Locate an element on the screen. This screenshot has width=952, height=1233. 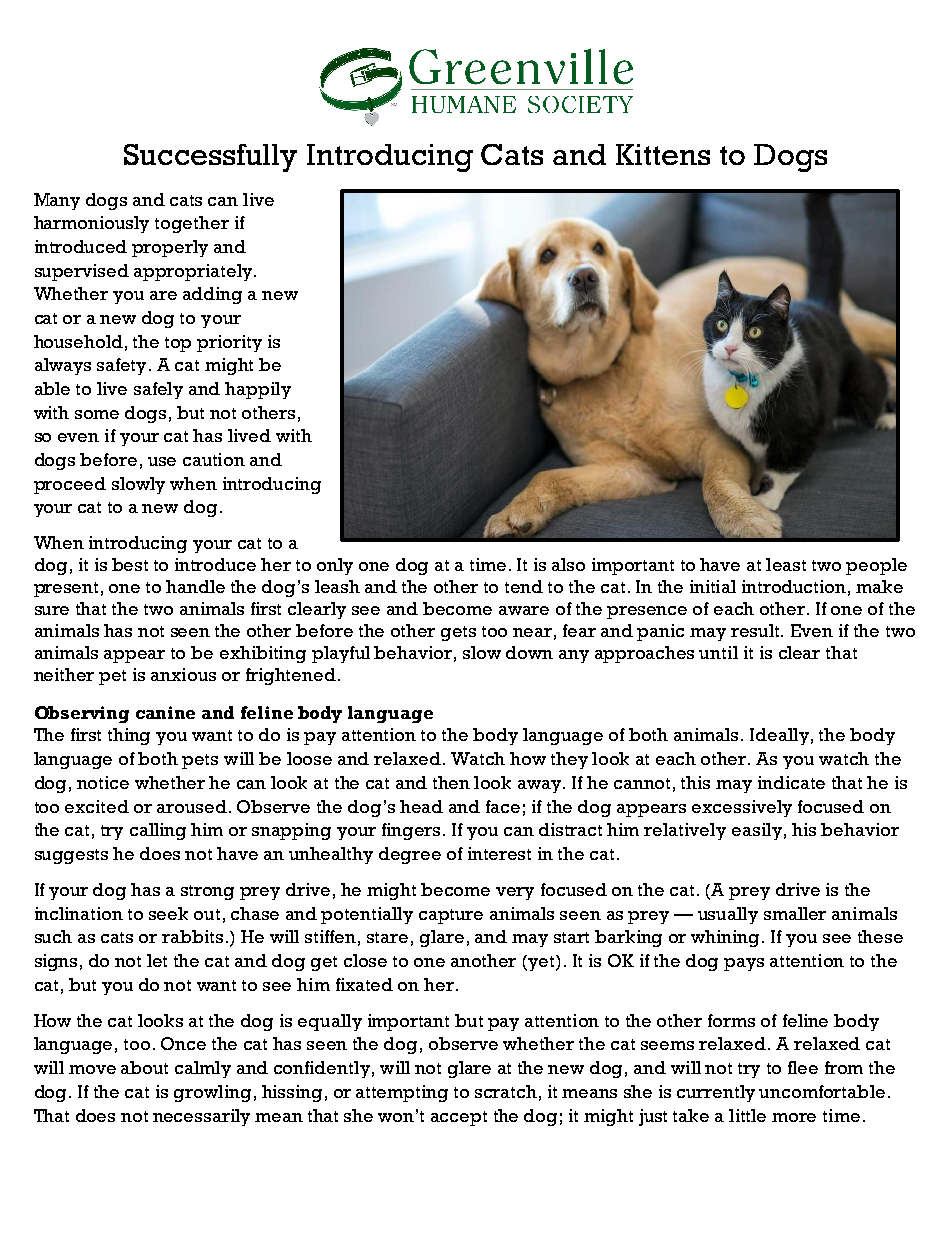
Successfully is located at coordinates (210, 158).
